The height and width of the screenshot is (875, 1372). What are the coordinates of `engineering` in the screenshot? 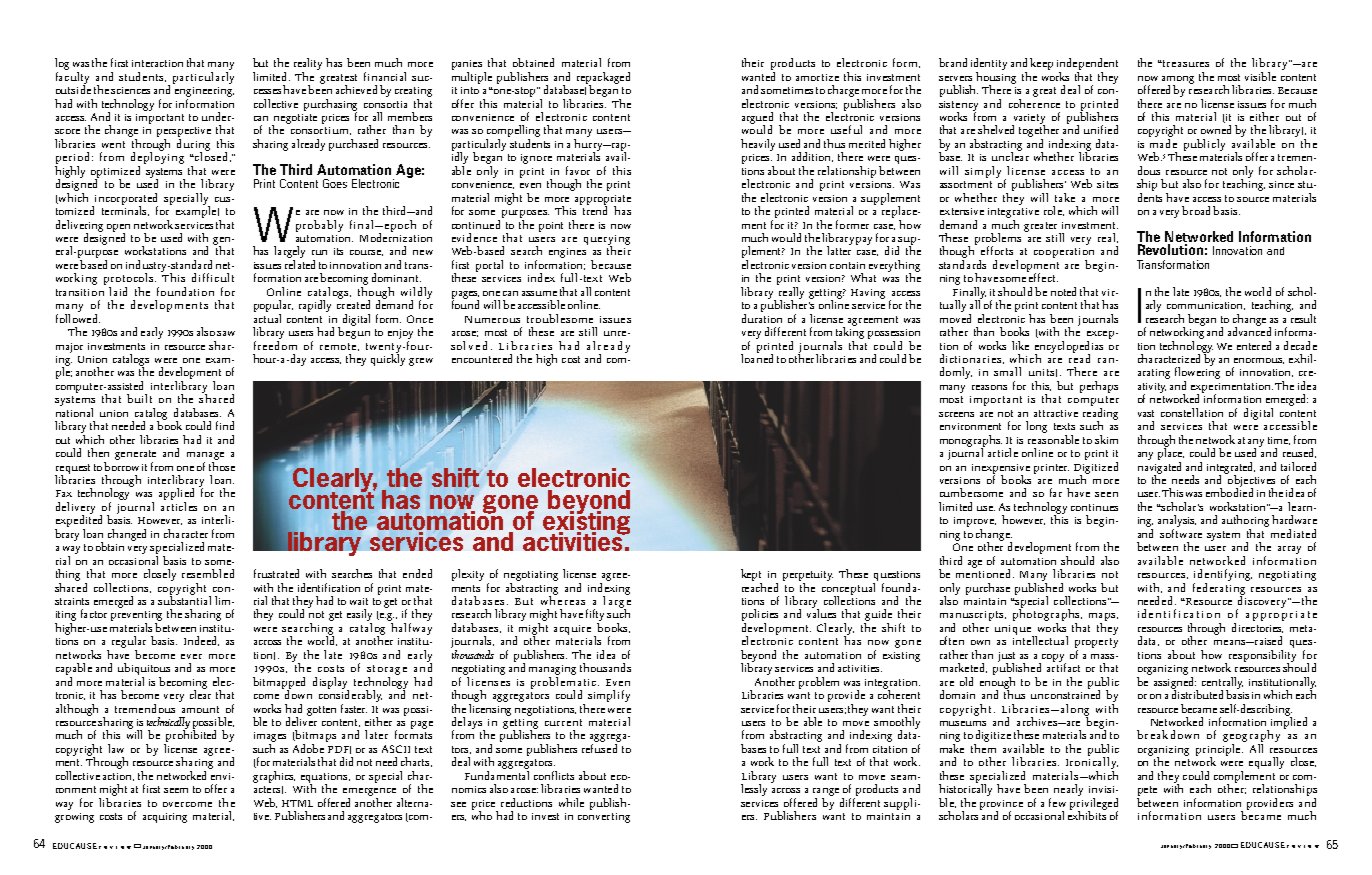 It's located at (204, 92).
